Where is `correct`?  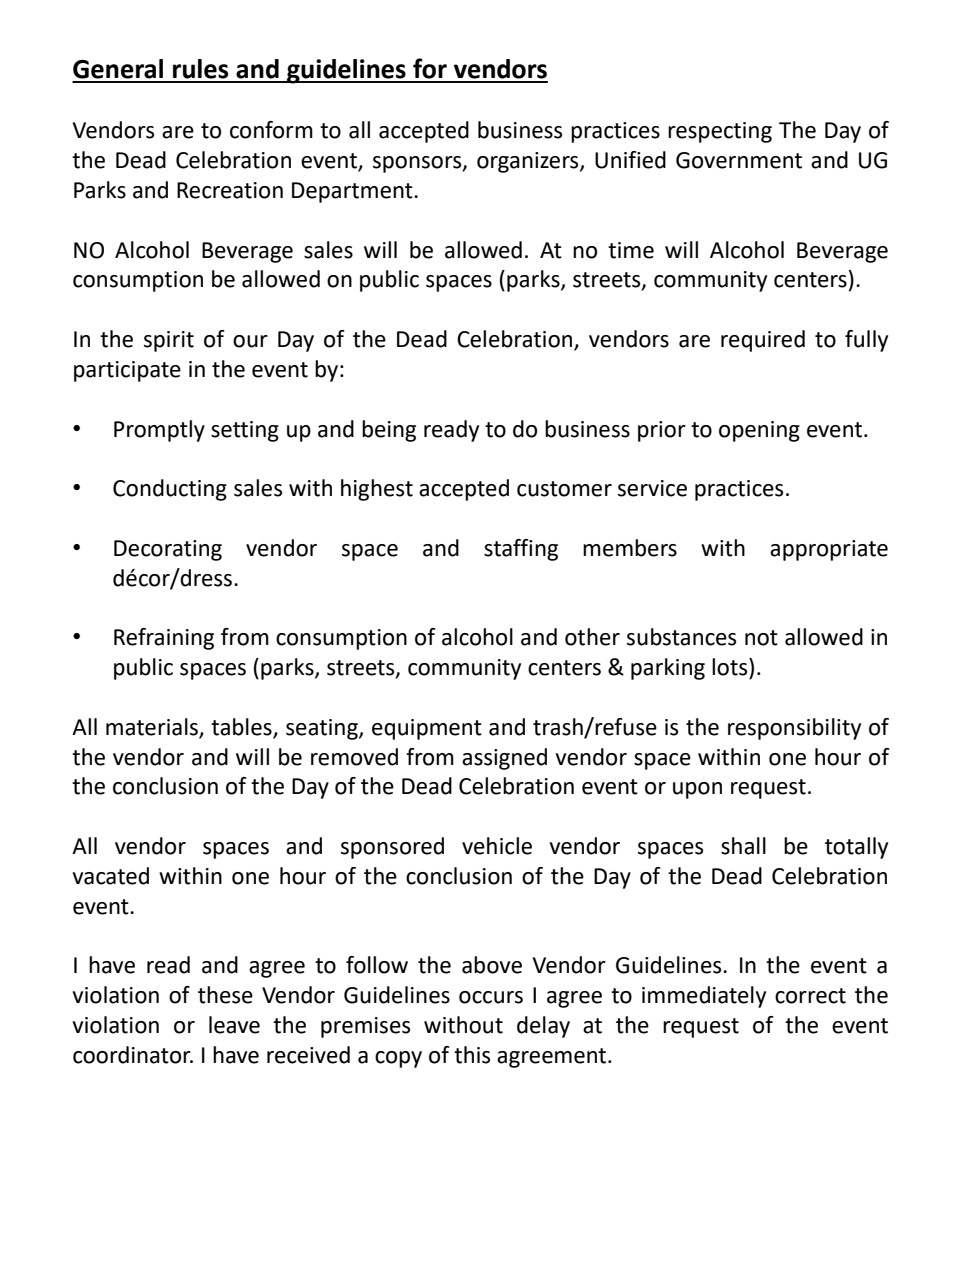 correct is located at coordinates (810, 996).
